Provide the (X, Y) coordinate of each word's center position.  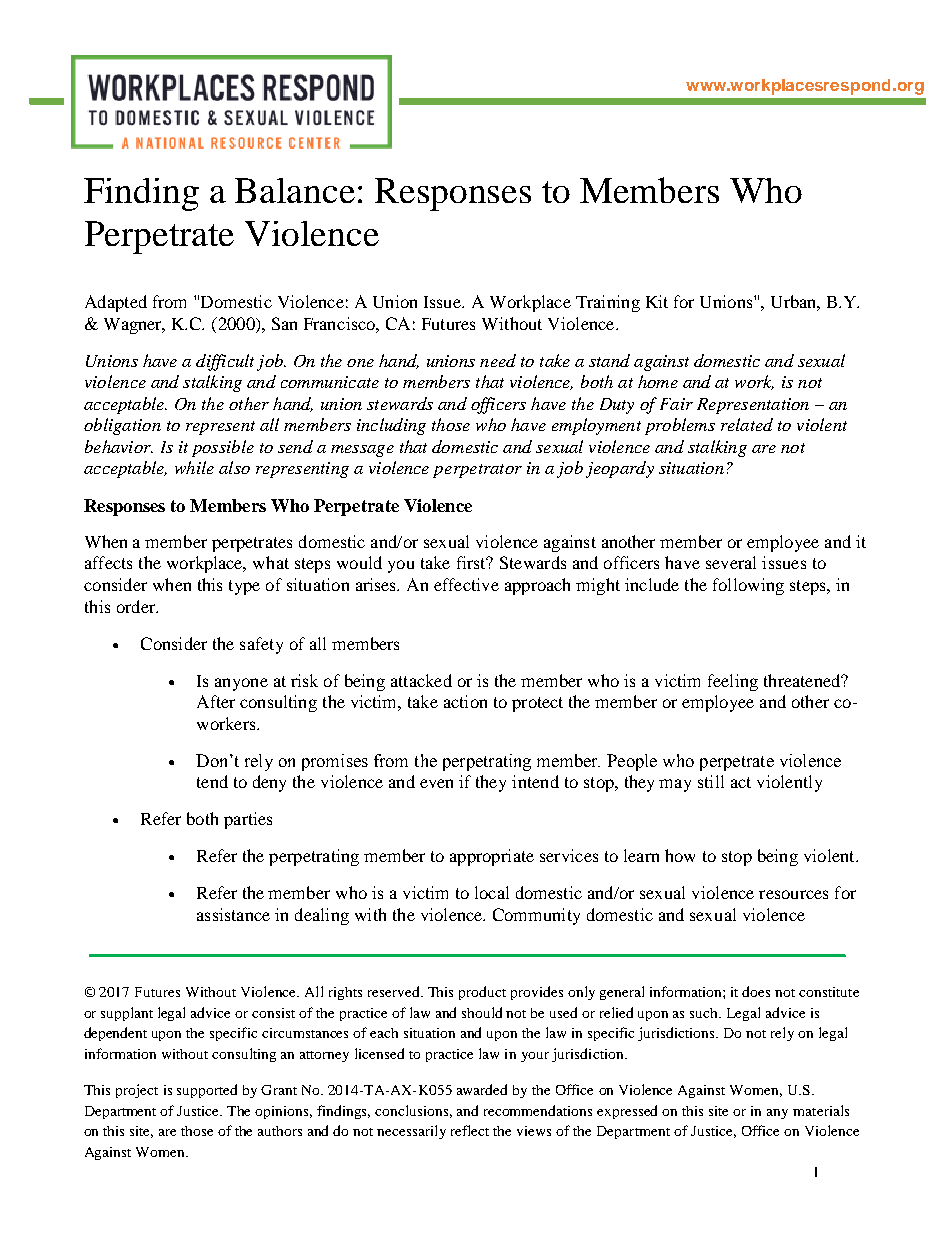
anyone (241, 684)
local (492, 892)
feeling (733, 682)
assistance (233, 914)
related (747, 424)
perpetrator (477, 471)
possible (223, 448)
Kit (657, 301)
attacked (421, 680)
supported (207, 1091)
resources (793, 894)
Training (608, 303)
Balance (295, 190)
